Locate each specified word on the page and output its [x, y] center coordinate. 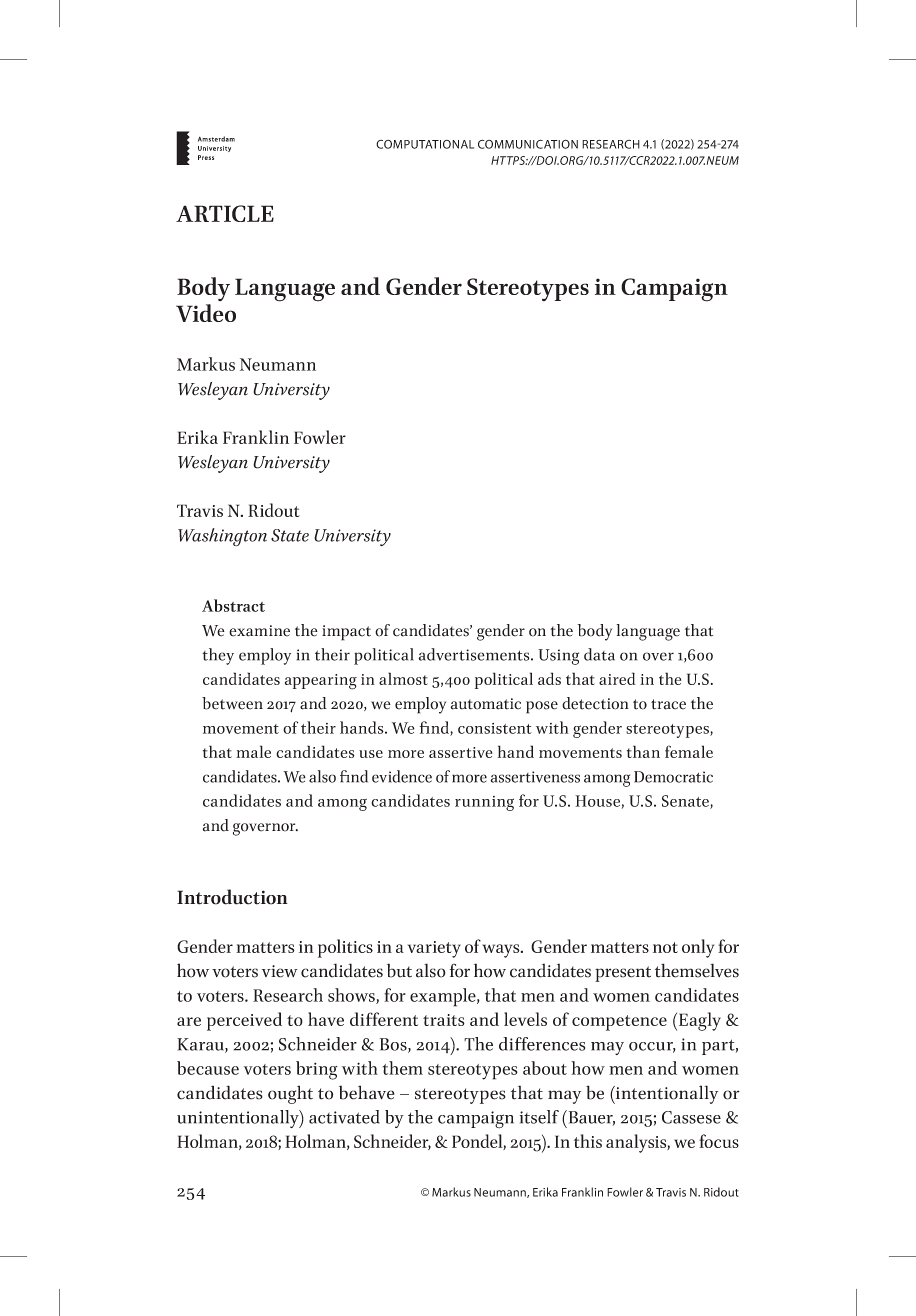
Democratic [673, 777]
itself [539, 1117]
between [232, 703]
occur [652, 1047]
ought [290, 1094]
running [484, 803]
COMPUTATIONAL [425, 144]
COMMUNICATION [528, 144]
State [290, 535]
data [599, 654]
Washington [222, 537]
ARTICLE [225, 213]
